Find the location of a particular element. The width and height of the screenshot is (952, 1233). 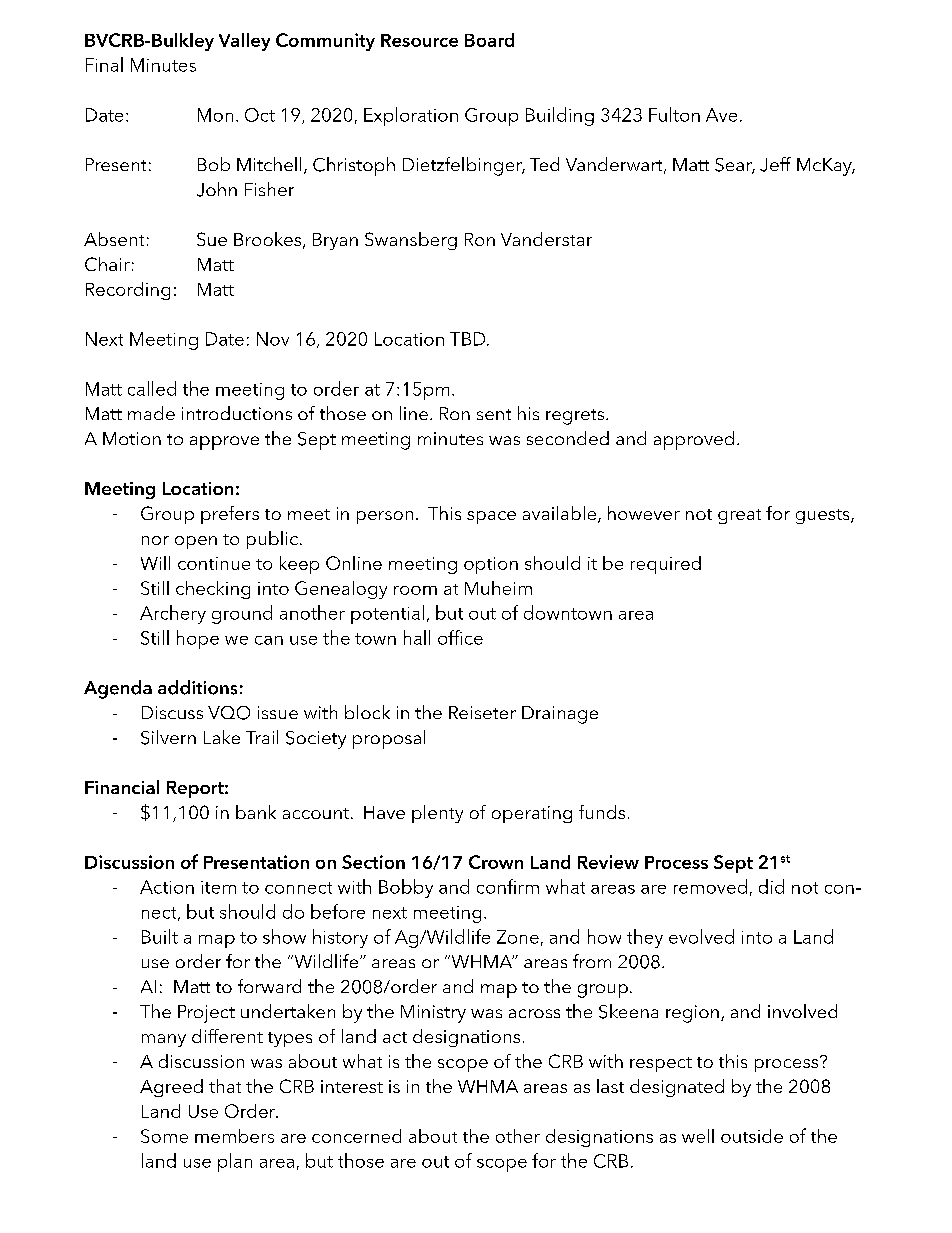

Fulton is located at coordinates (674, 114).
